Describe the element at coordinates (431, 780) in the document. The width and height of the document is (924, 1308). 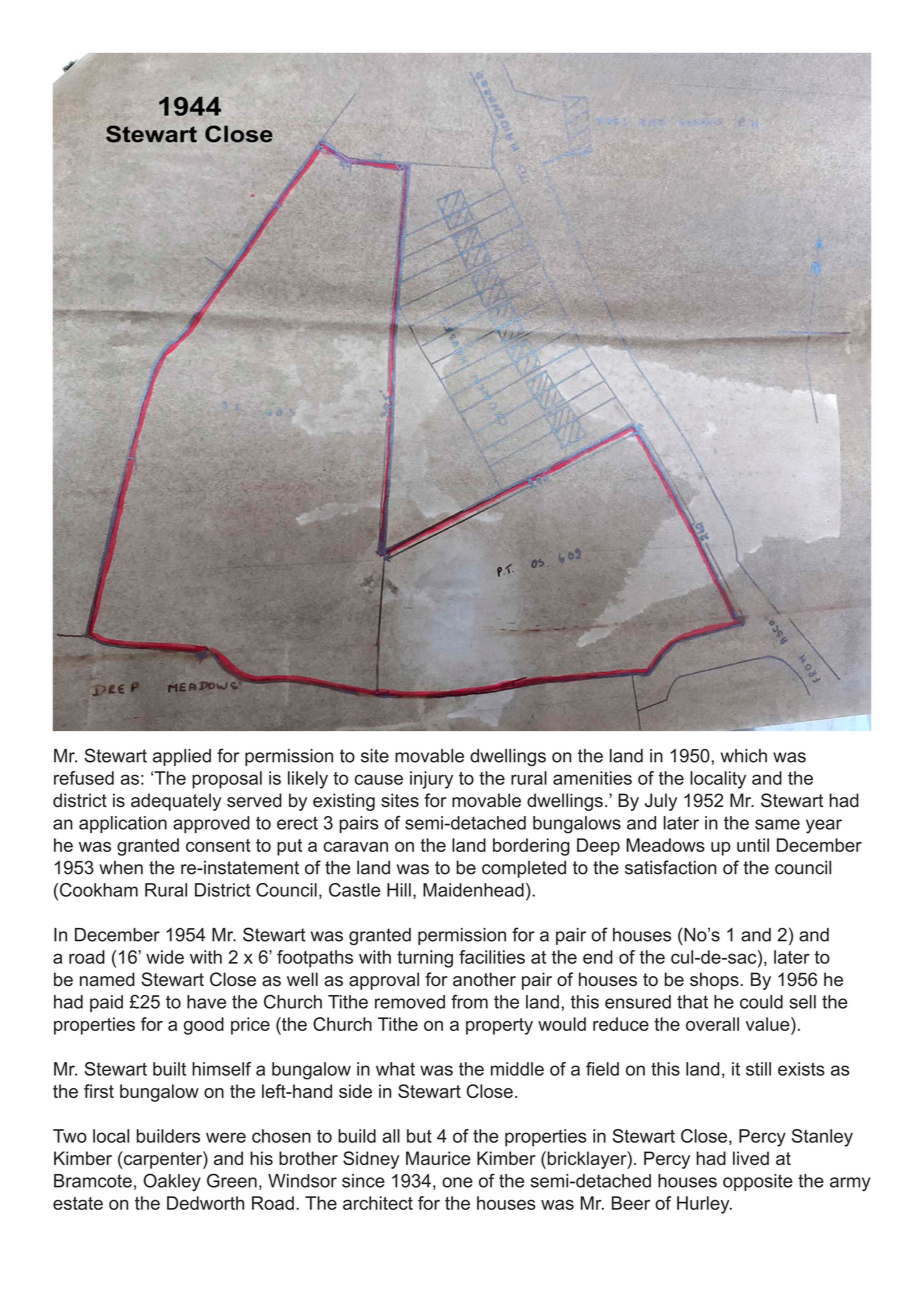
I see `injury` at that location.
